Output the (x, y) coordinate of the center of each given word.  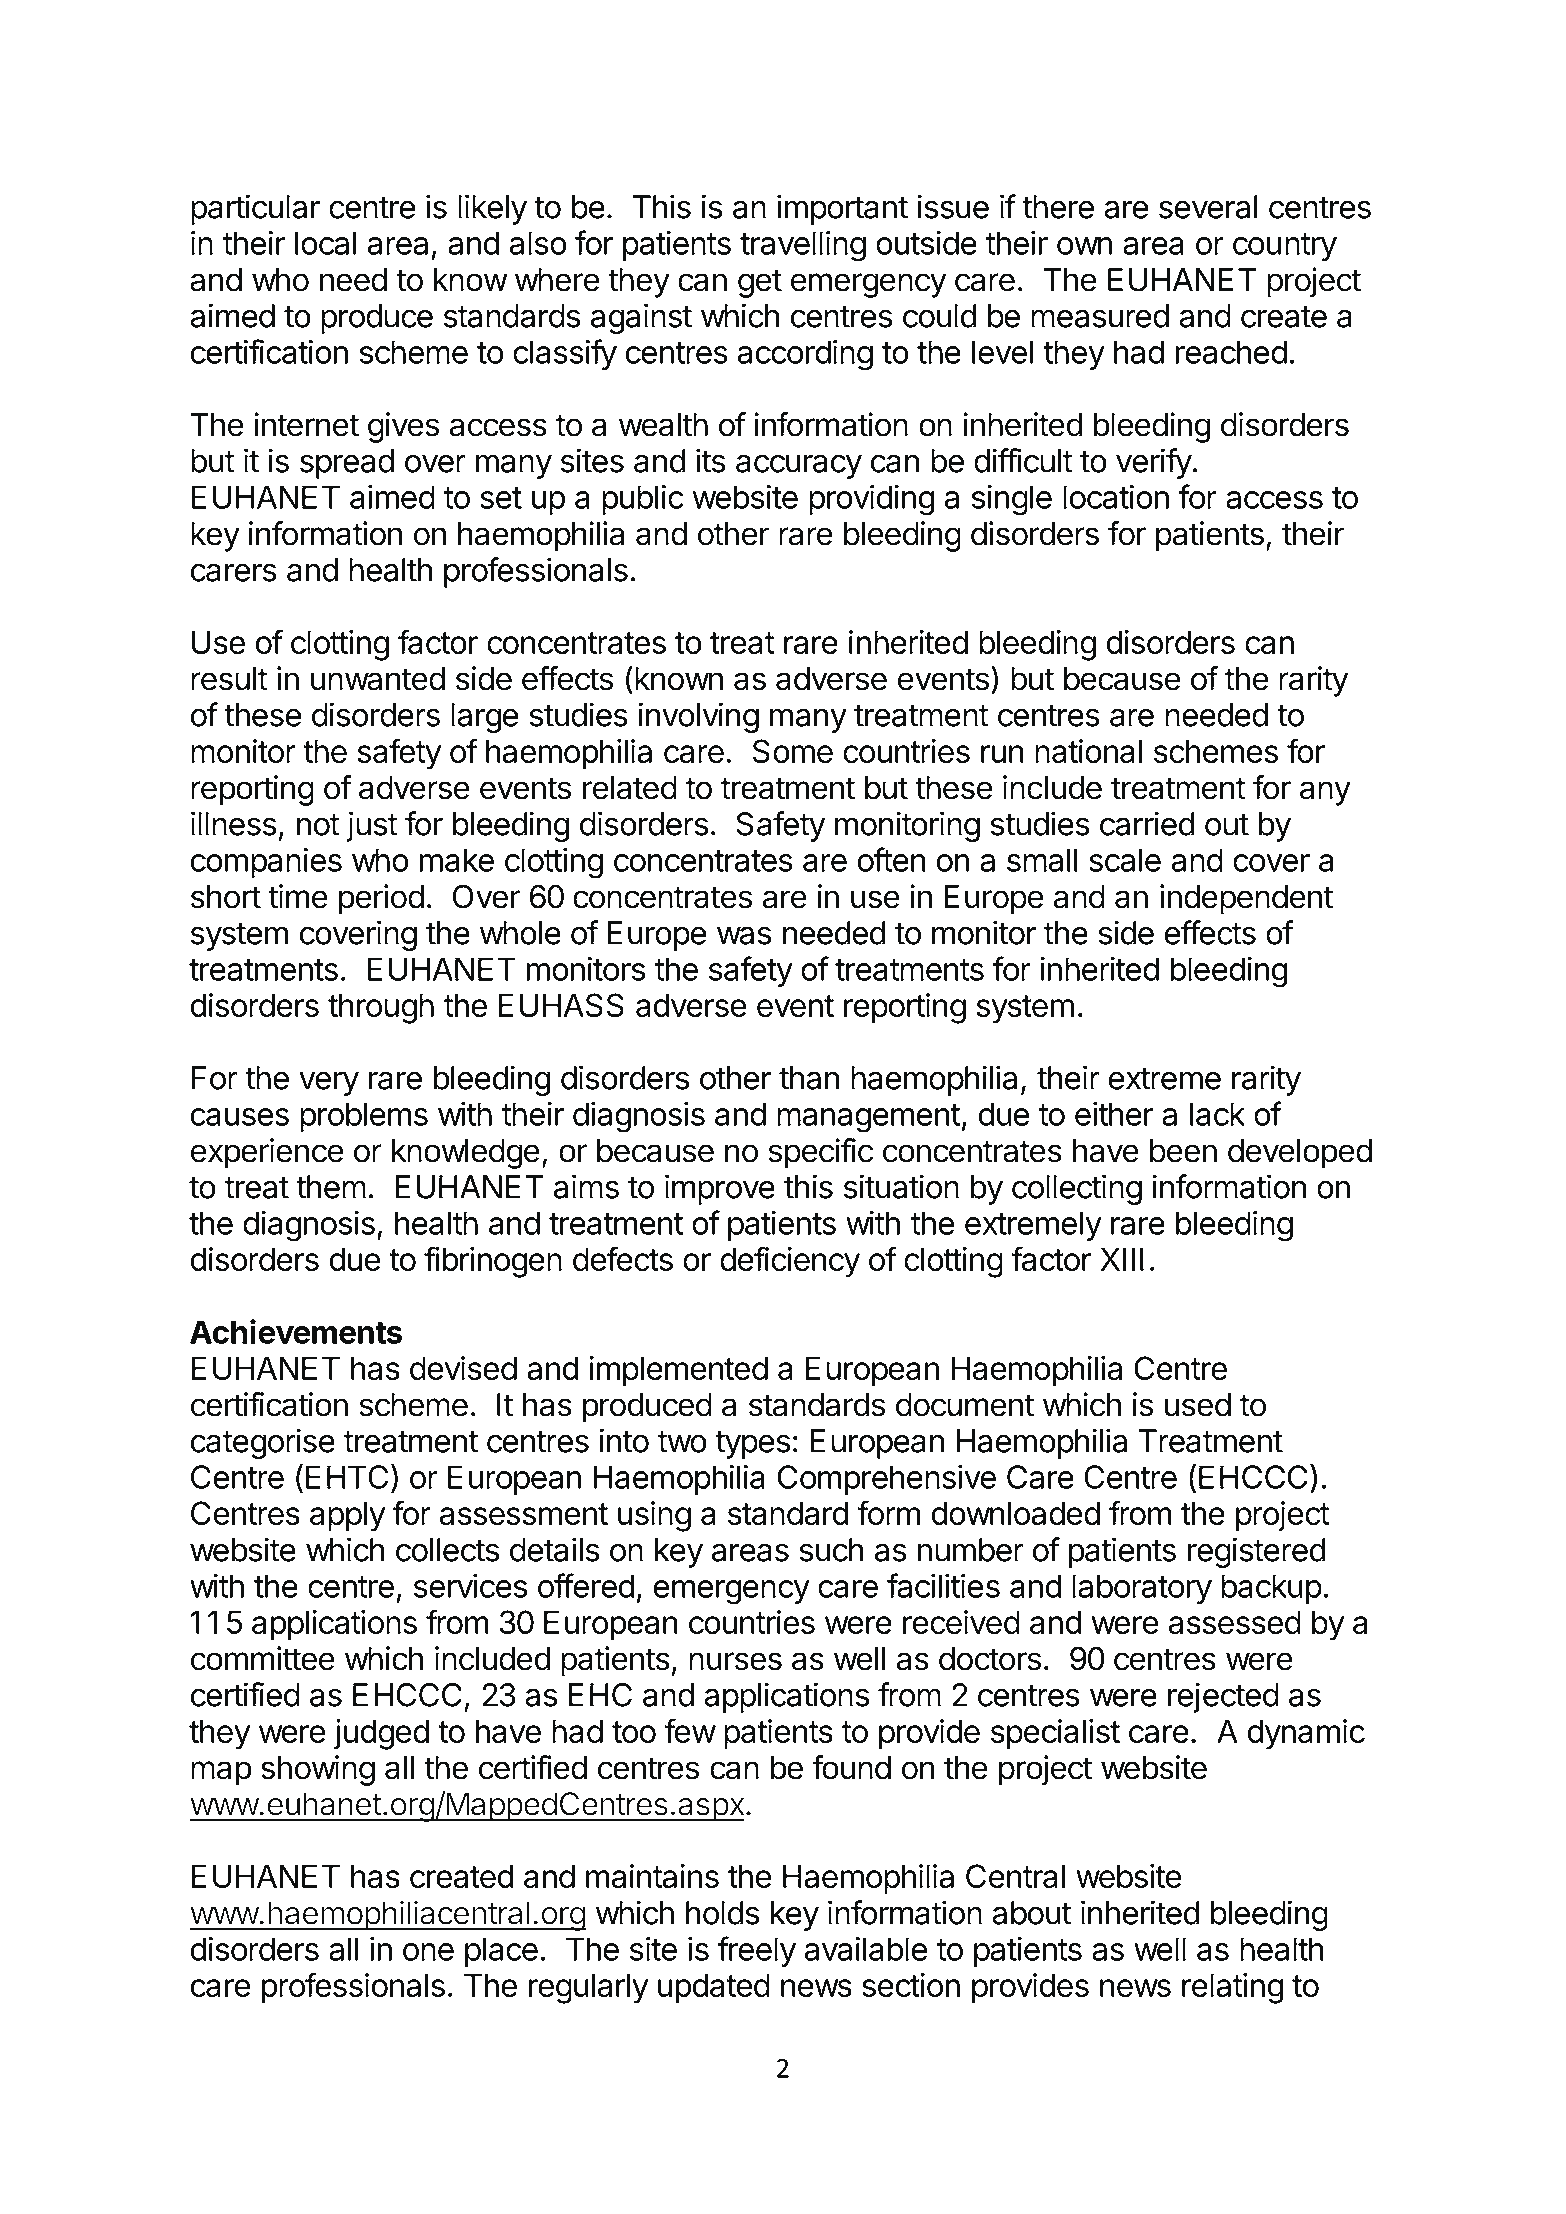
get (760, 283)
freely (757, 1951)
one (428, 1952)
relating (1233, 1988)
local (325, 243)
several (1208, 207)
